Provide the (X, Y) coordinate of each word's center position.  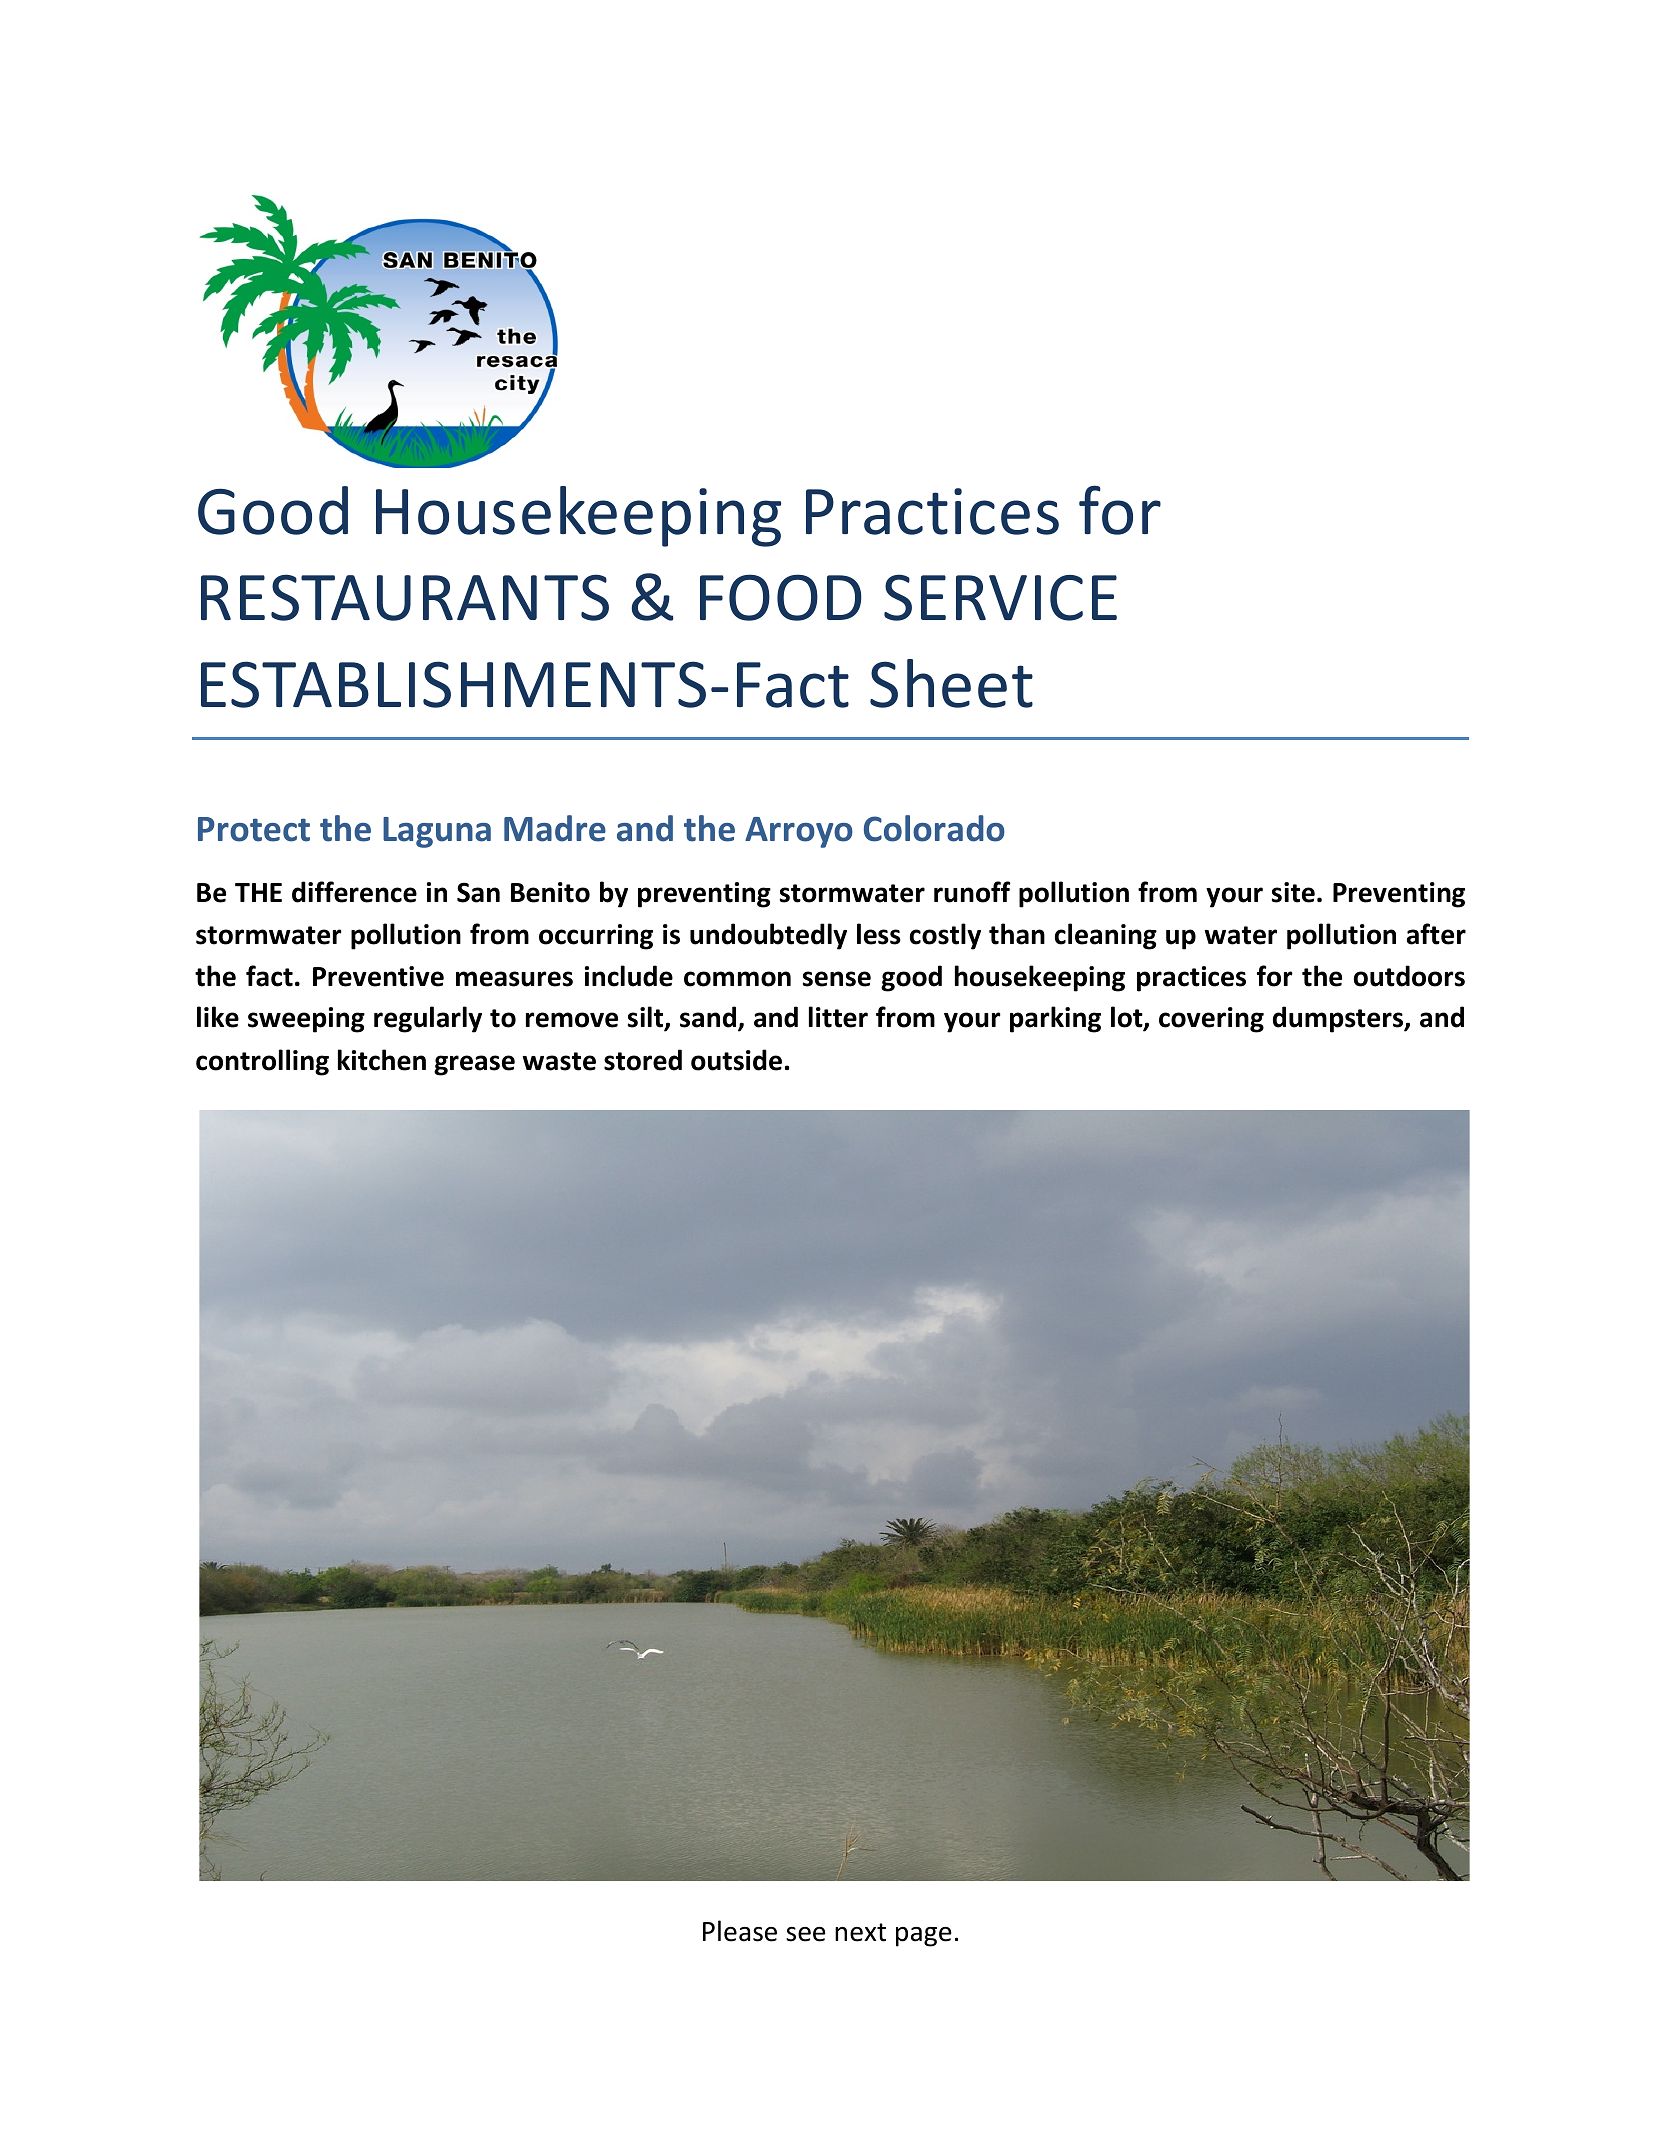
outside (736, 1060)
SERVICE (1000, 597)
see (806, 1934)
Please (740, 1931)
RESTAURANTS (405, 597)
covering (1211, 1020)
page (924, 1937)
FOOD (781, 597)
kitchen (382, 1060)
